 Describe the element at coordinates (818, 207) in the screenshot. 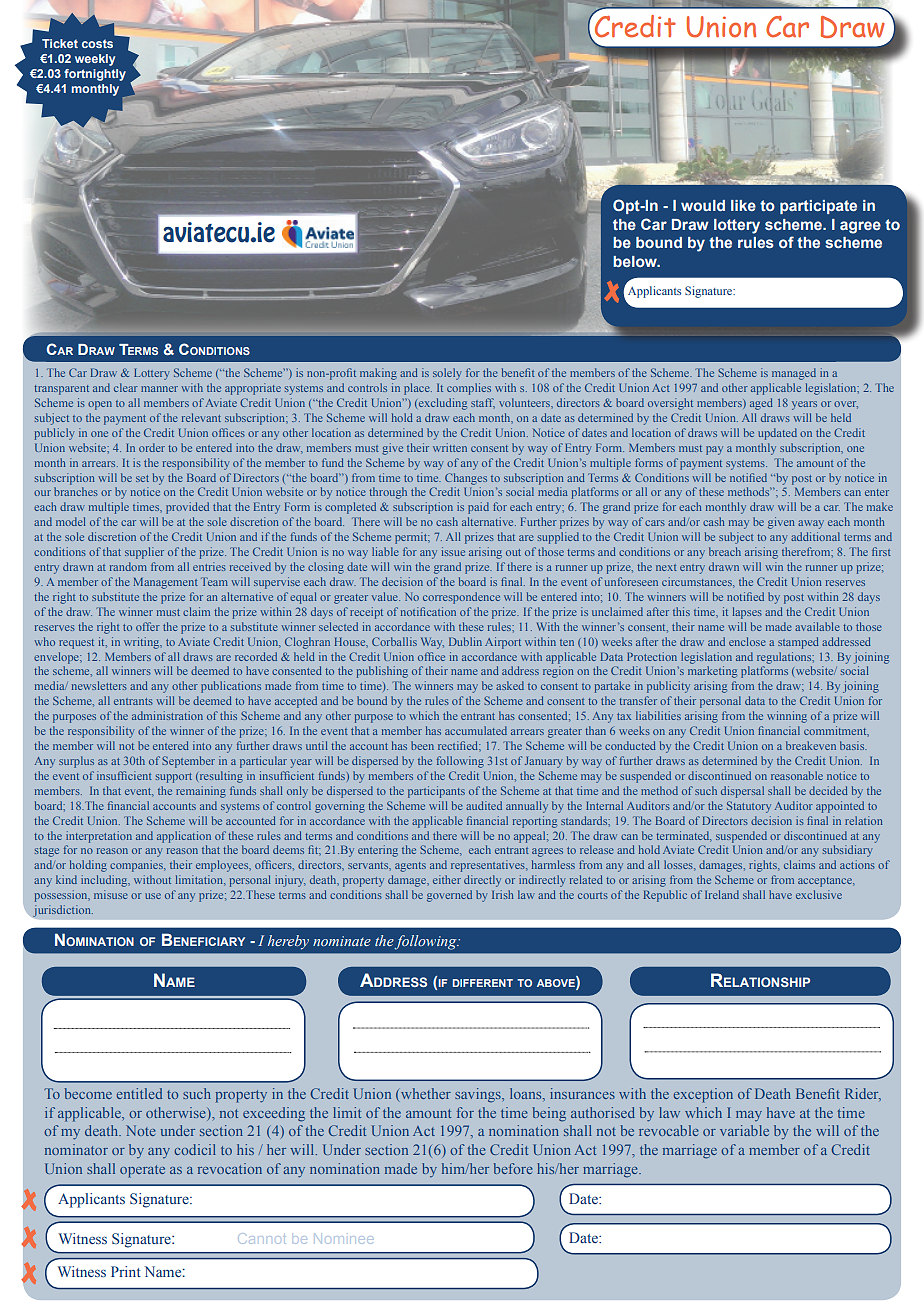

I see `participate` at that location.
